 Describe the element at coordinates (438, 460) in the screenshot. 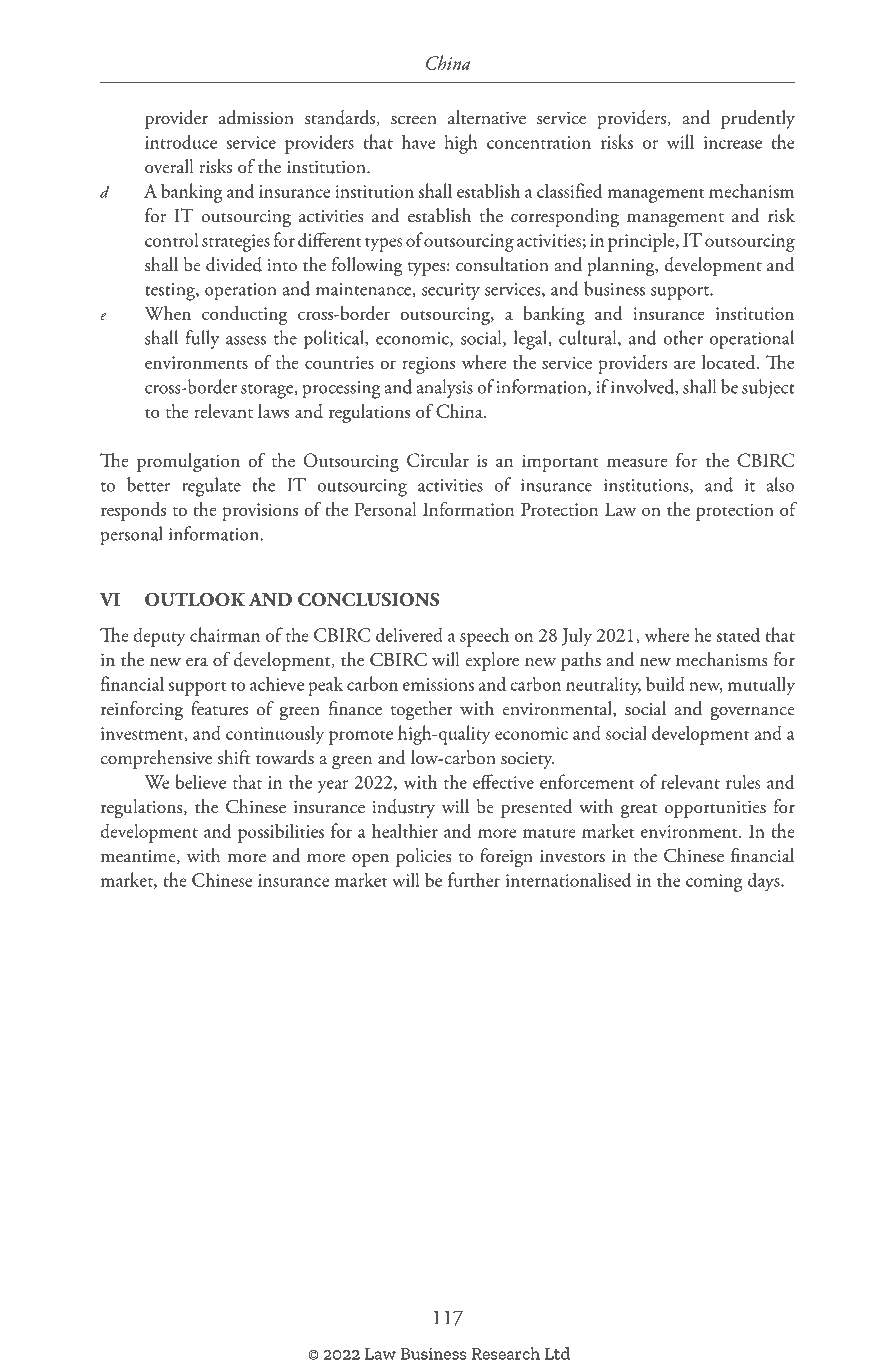

I see `Circular` at that location.
